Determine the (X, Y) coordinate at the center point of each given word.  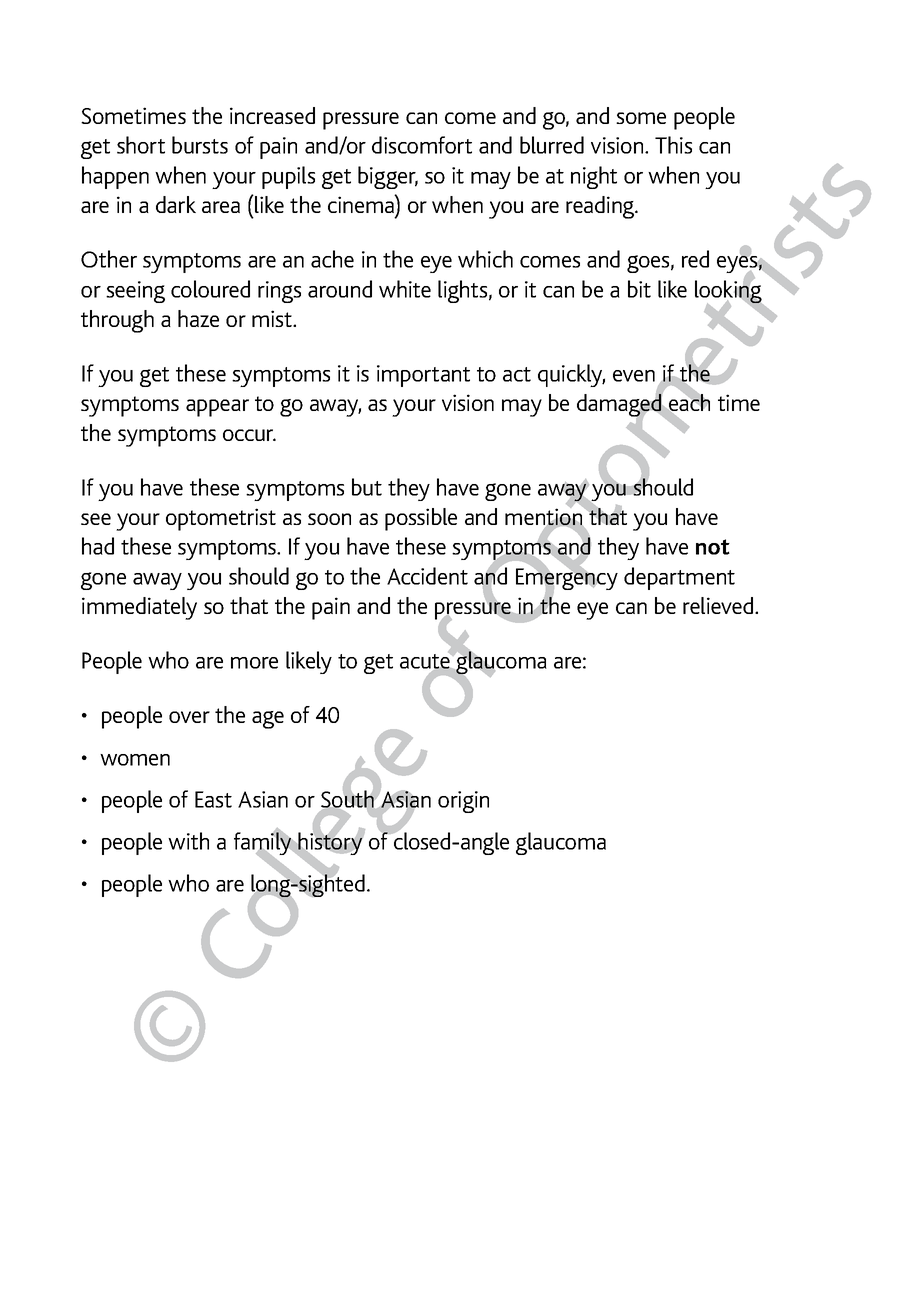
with (188, 841)
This (673, 145)
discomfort (422, 145)
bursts (200, 145)
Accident (427, 576)
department (679, 578)
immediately (139, 608)
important (423, 376)
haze (198, 318)
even (634, 376)
